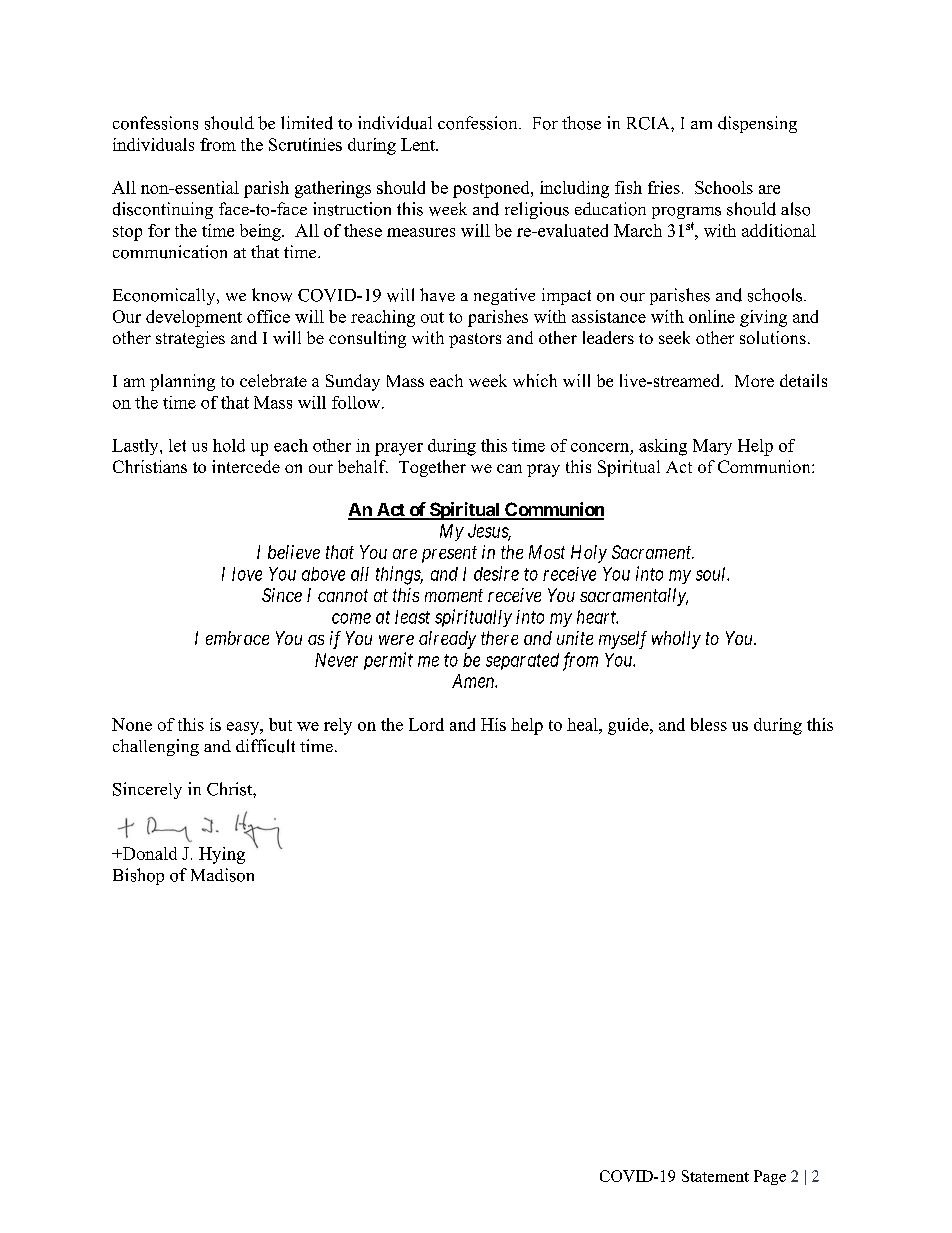  Describe the element at coordinates (163, 210) in the page. I see `discontinuing` at that location.
